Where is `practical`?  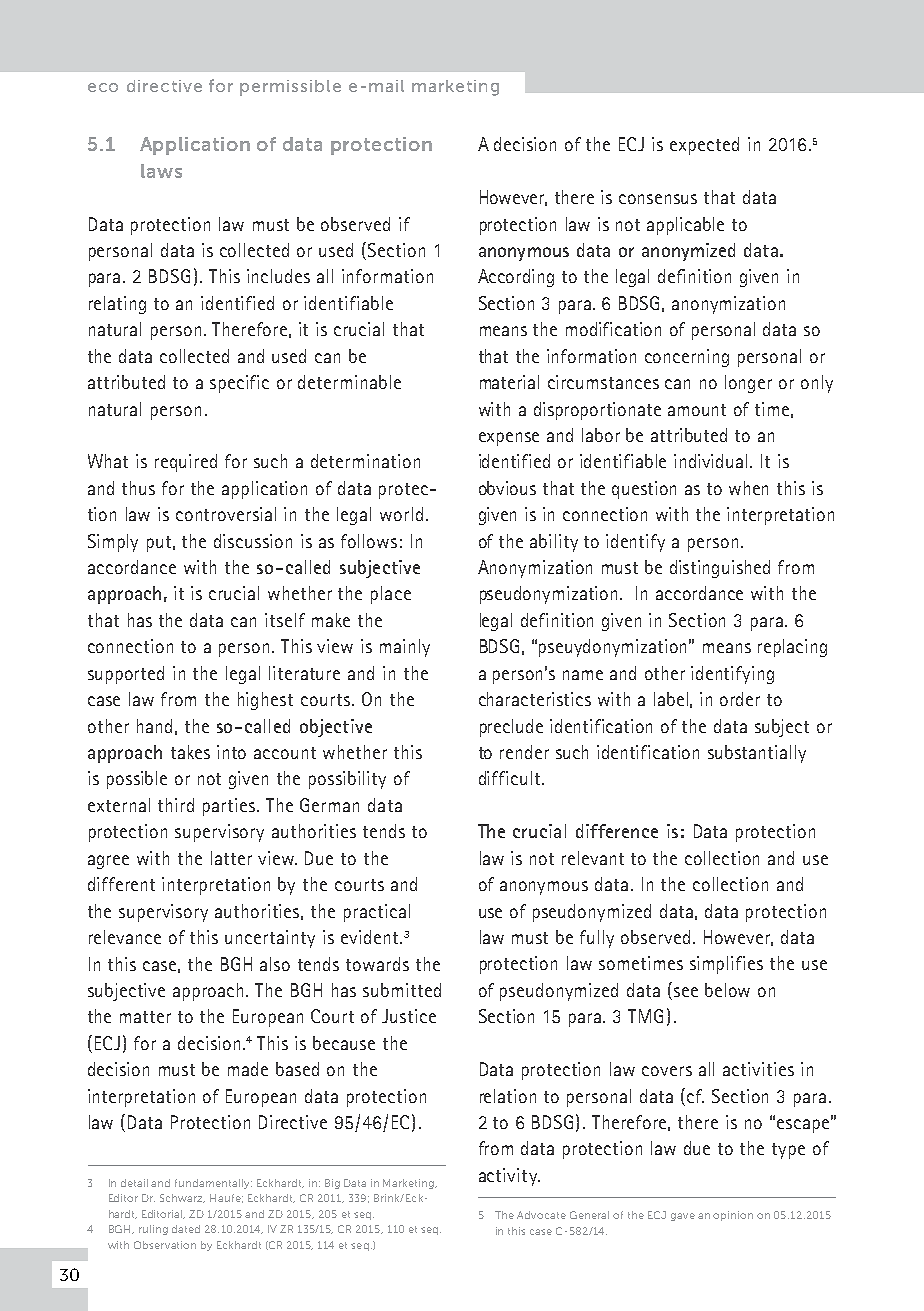
practical is located at coordinates (377, 913).
